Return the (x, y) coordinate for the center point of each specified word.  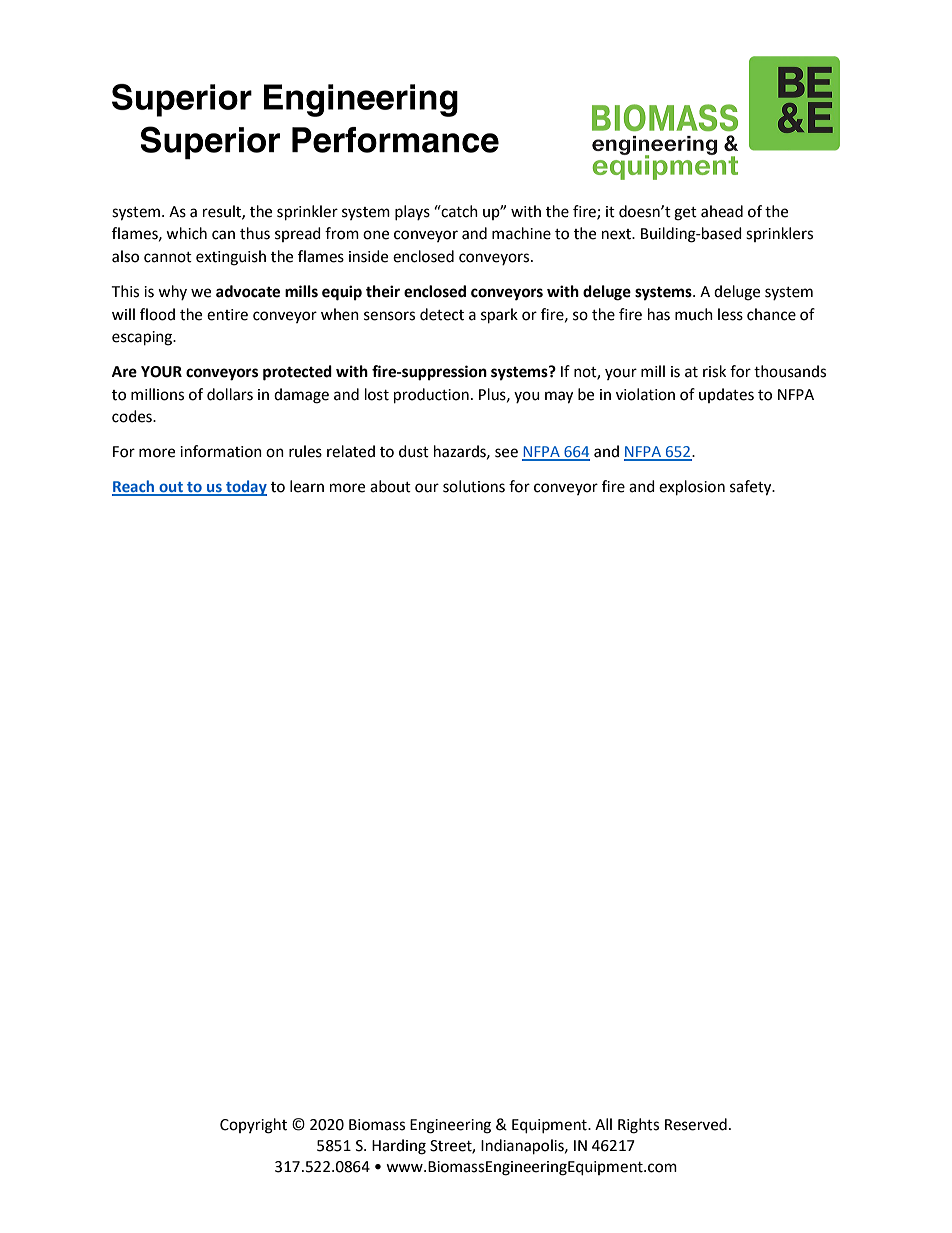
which (186, 233)
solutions (474, 486)
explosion (692, 488)
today (245, 488)
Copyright (253, 1126)
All (603, 1124)
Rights (638, 1126)
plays (412, 212)
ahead (722, 211)
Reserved (696, 1124)
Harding (399, 1147)
